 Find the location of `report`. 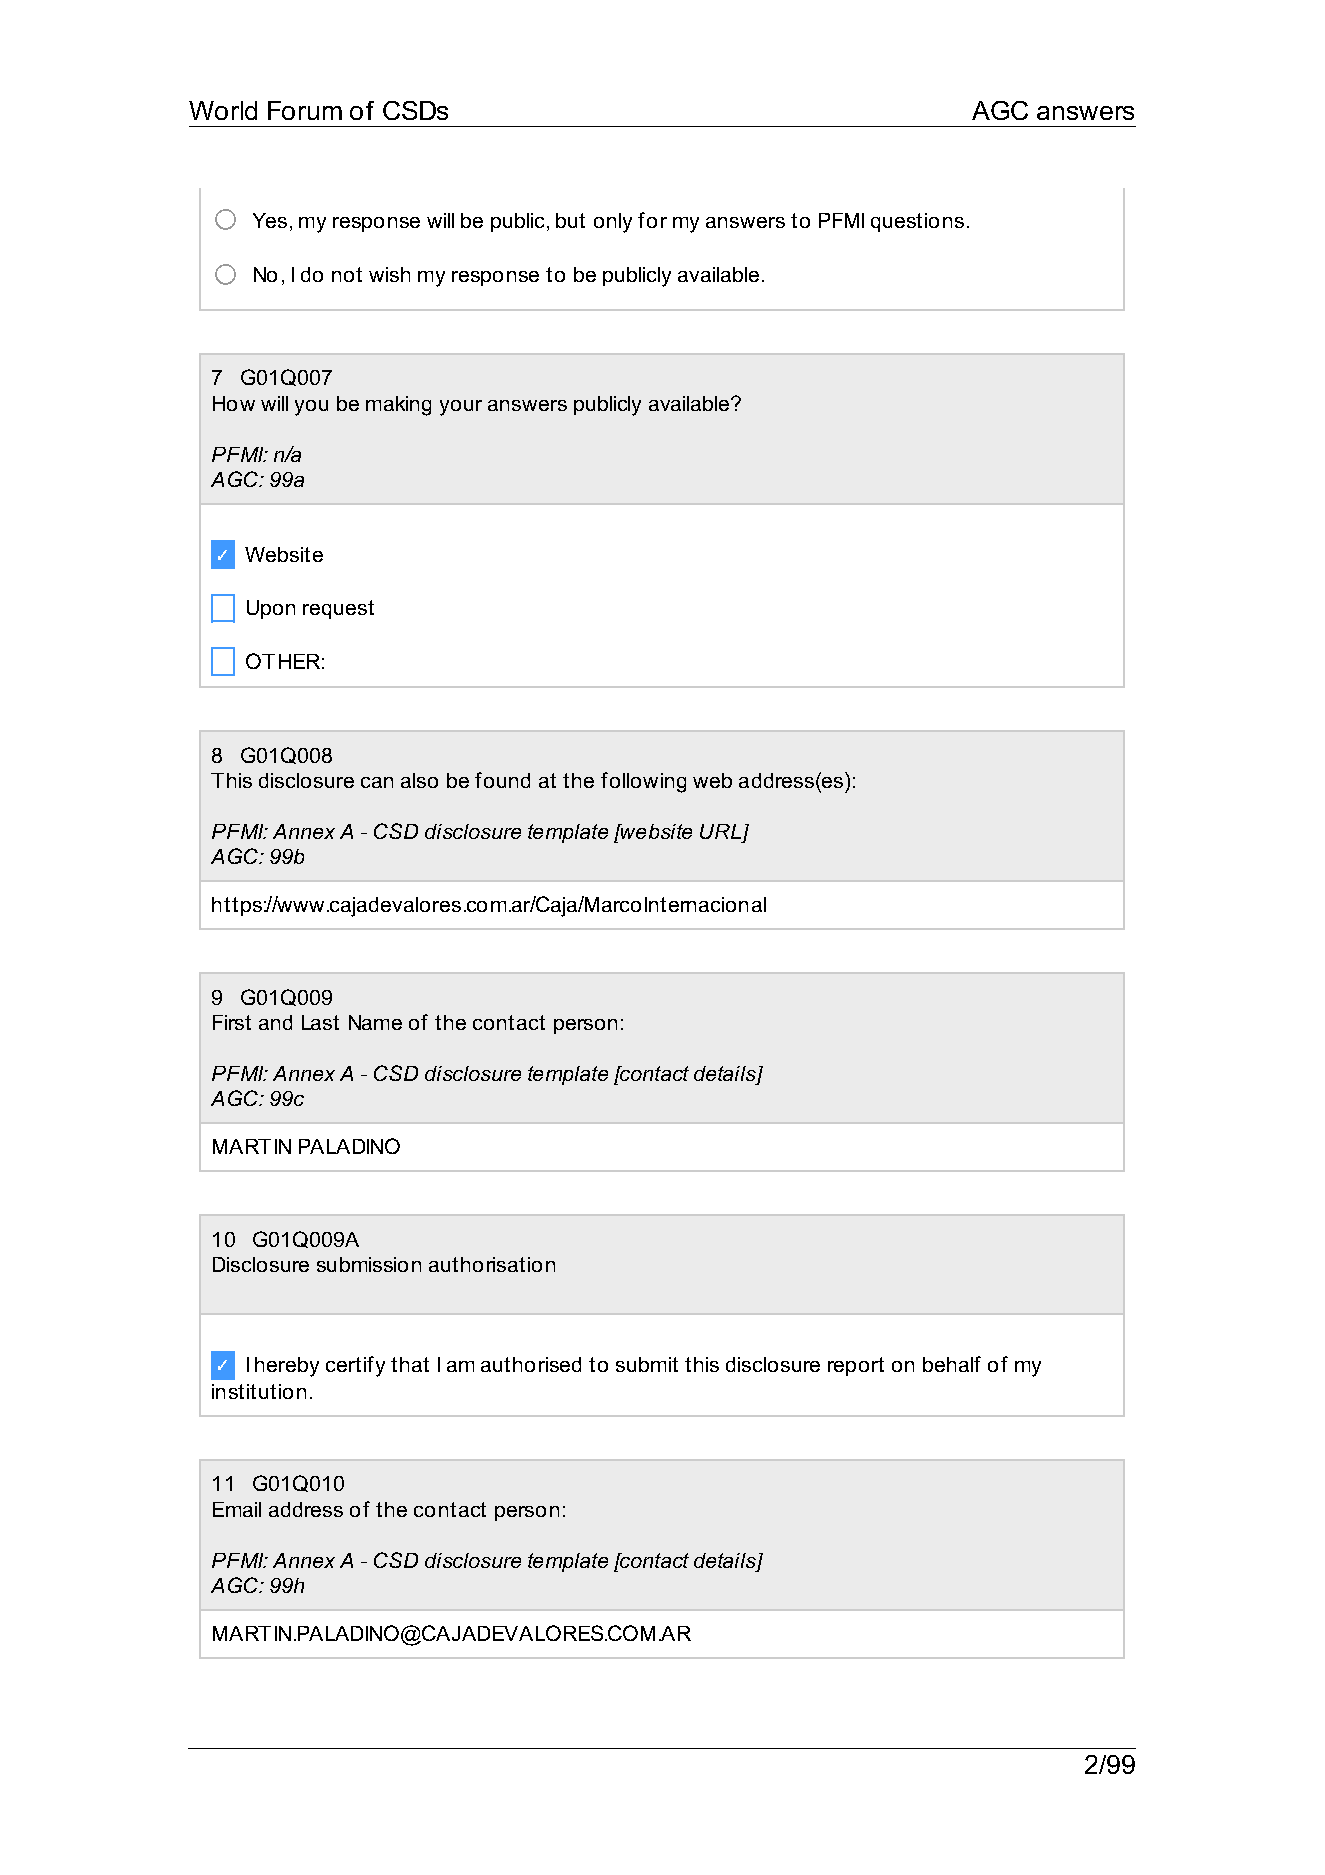

report is located at coordinates (856, 1366).
